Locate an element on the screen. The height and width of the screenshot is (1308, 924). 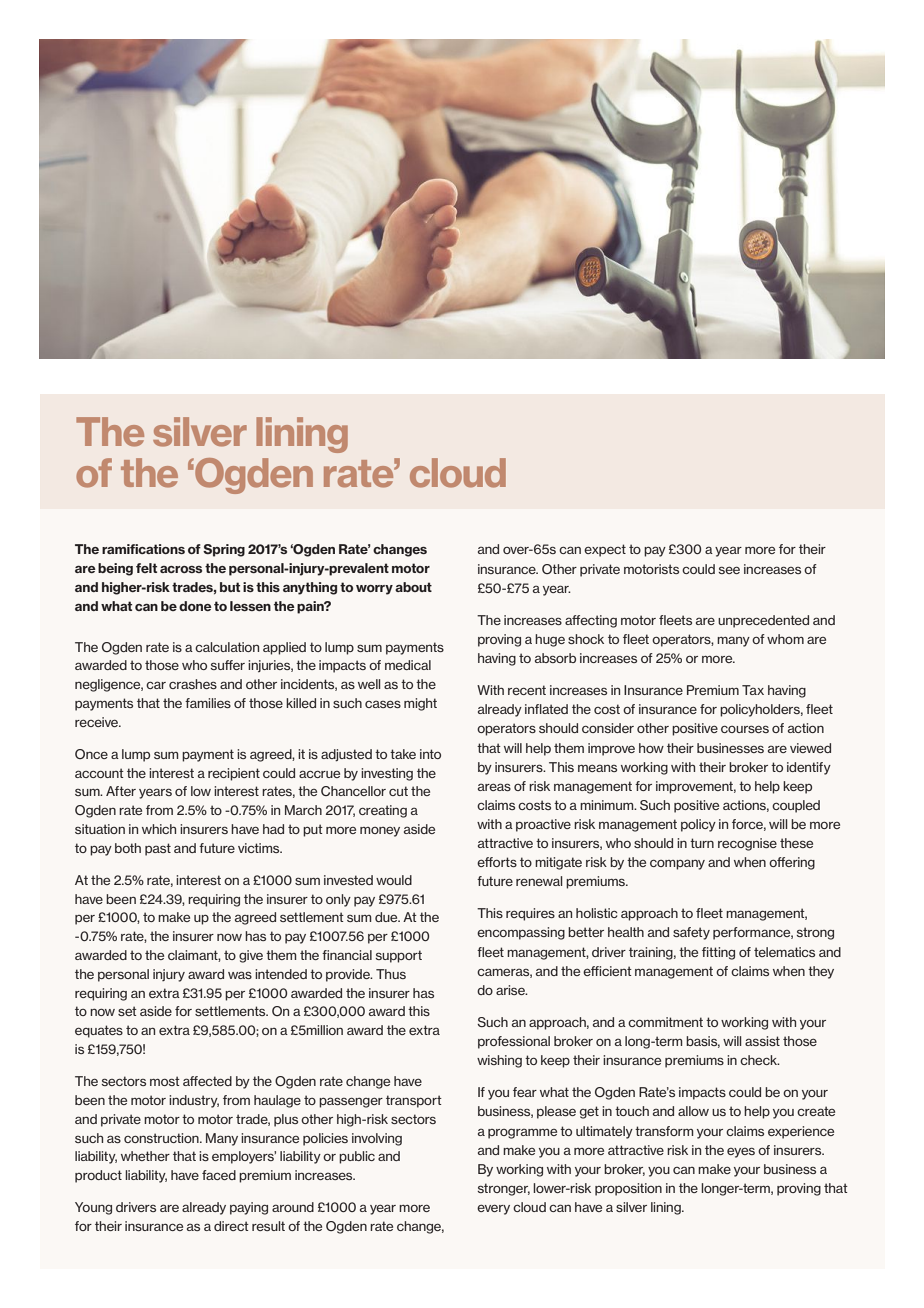
would is located at coordinates (394, 880).
